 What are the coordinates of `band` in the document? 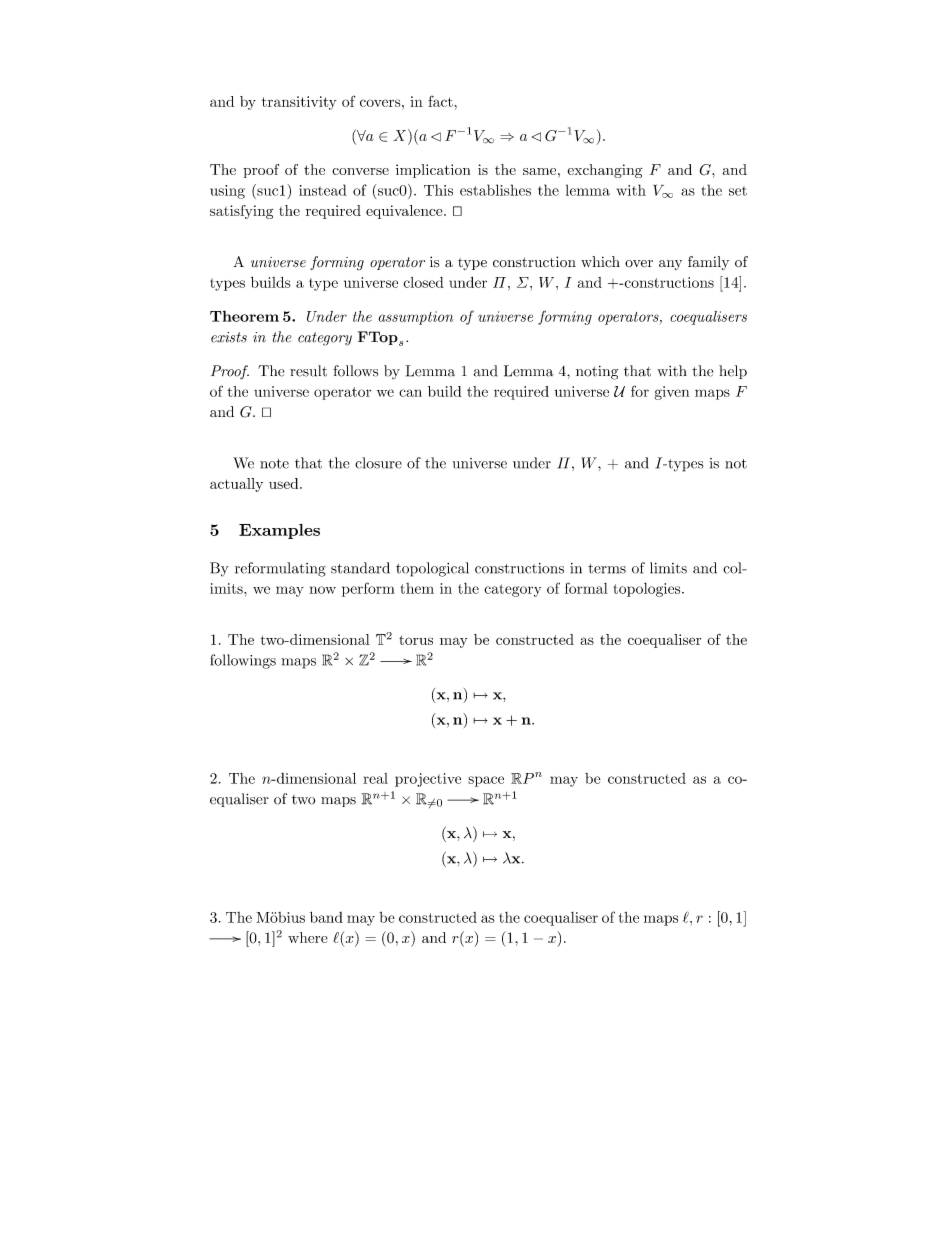 It's located at (326, 917).
